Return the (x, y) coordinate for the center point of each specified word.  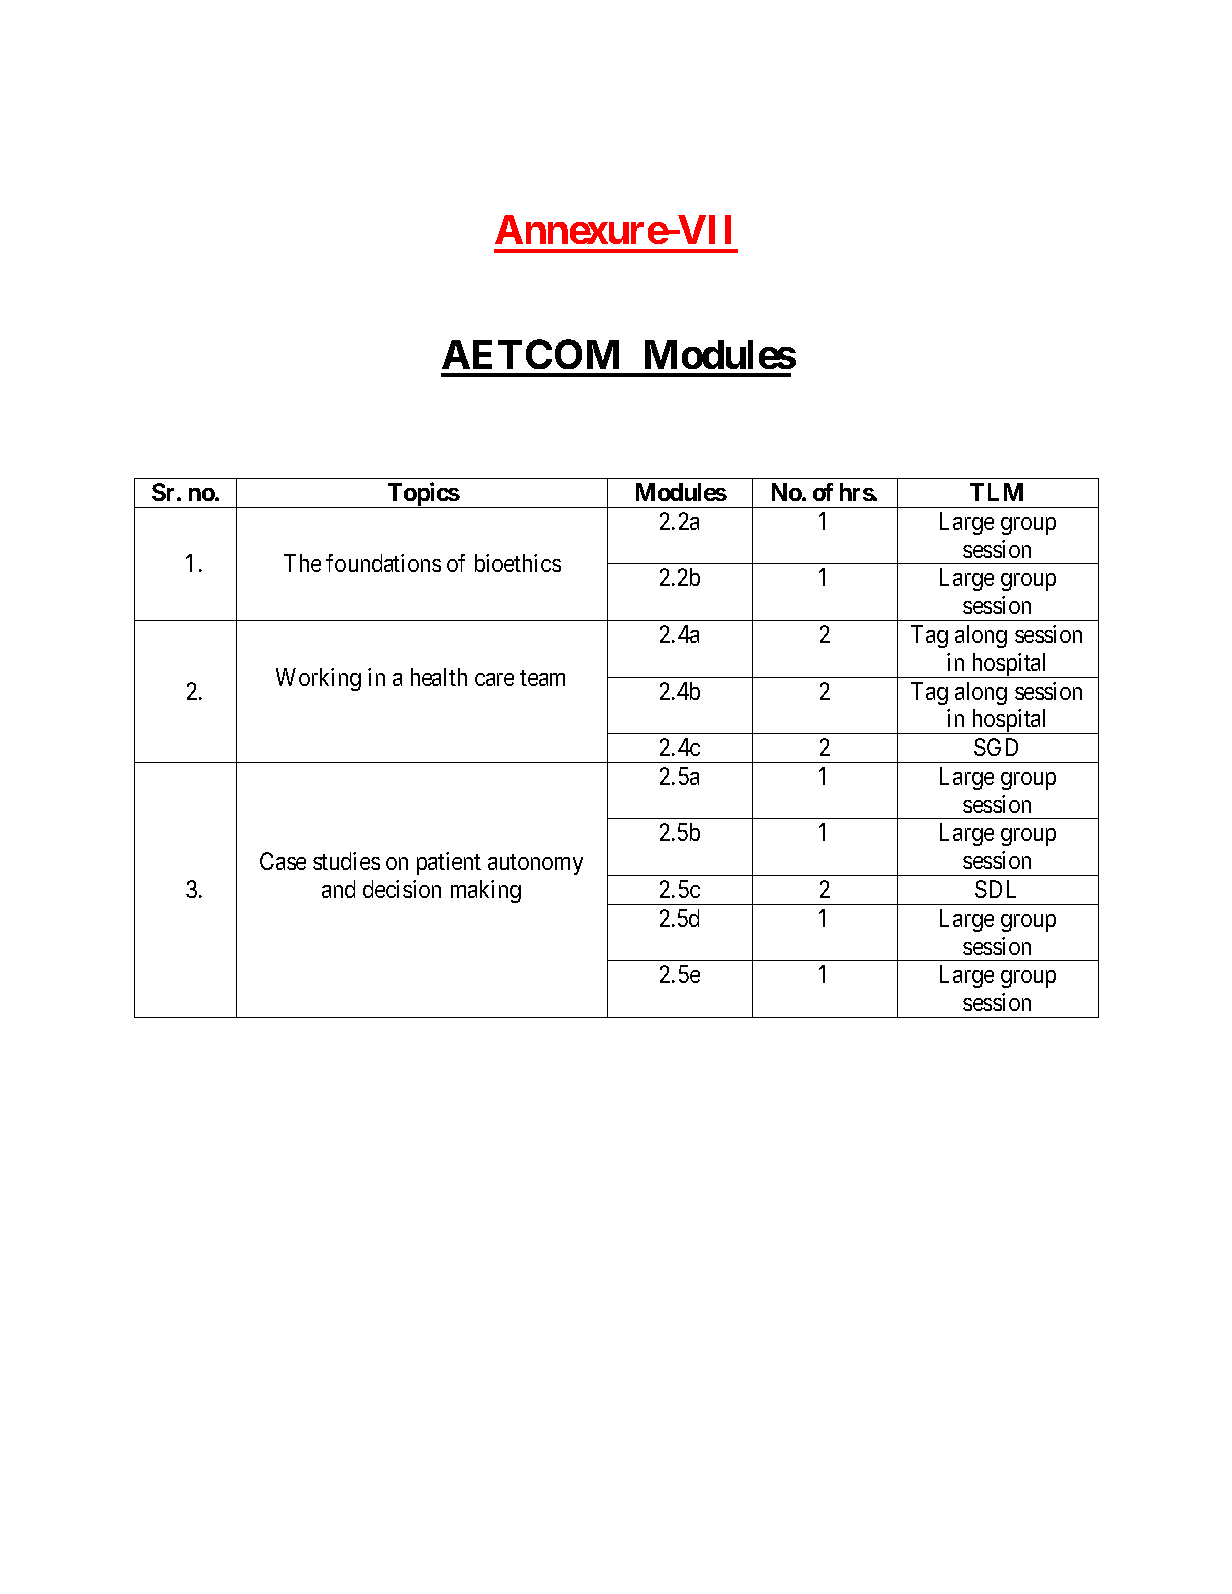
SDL (995, 889)
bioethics (518, 563)
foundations (383, 563)
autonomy (535, 864)
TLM (996, 492)
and (338, 889)
